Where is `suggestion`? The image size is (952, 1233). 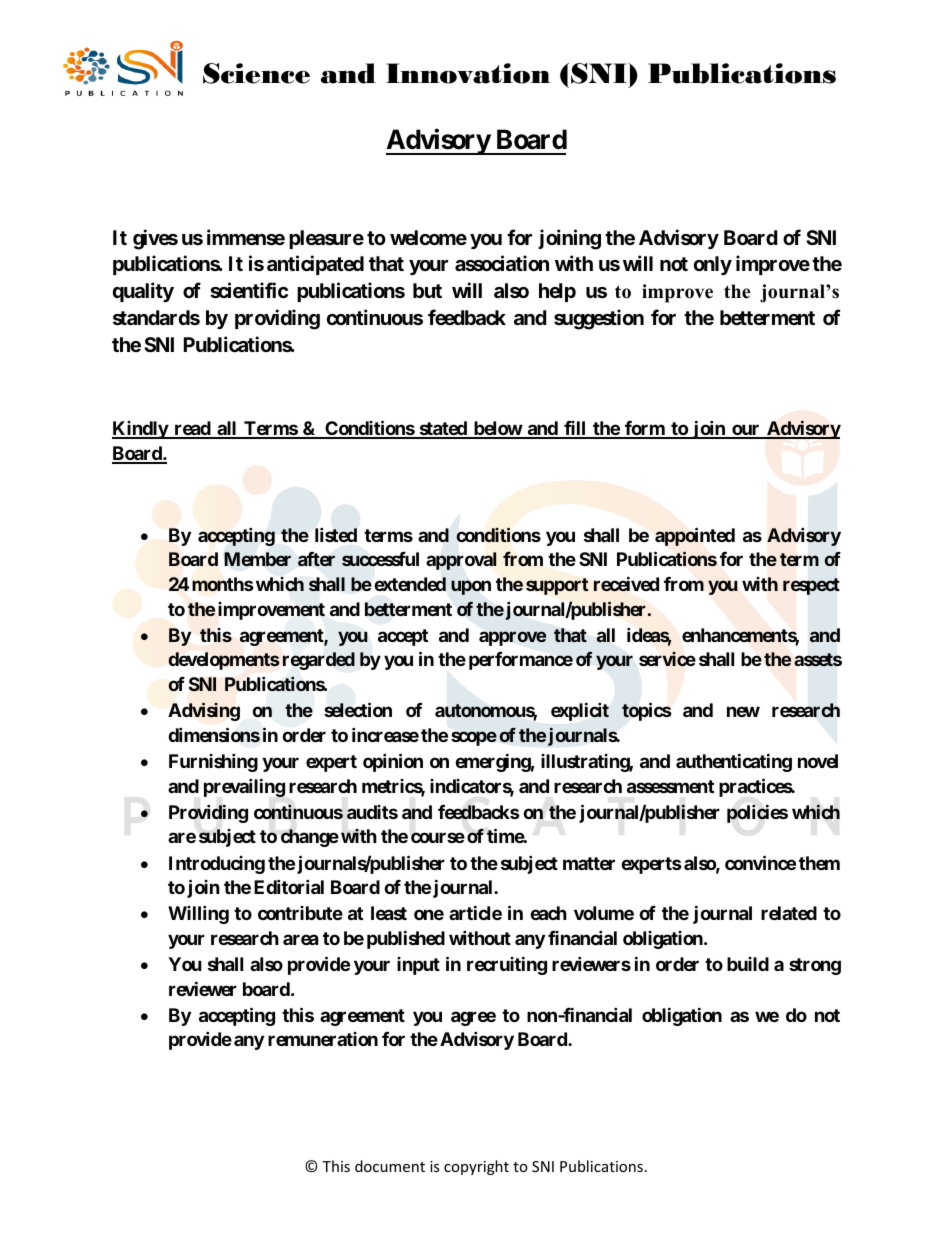
suggestion is located at coordinates (599, 319).
